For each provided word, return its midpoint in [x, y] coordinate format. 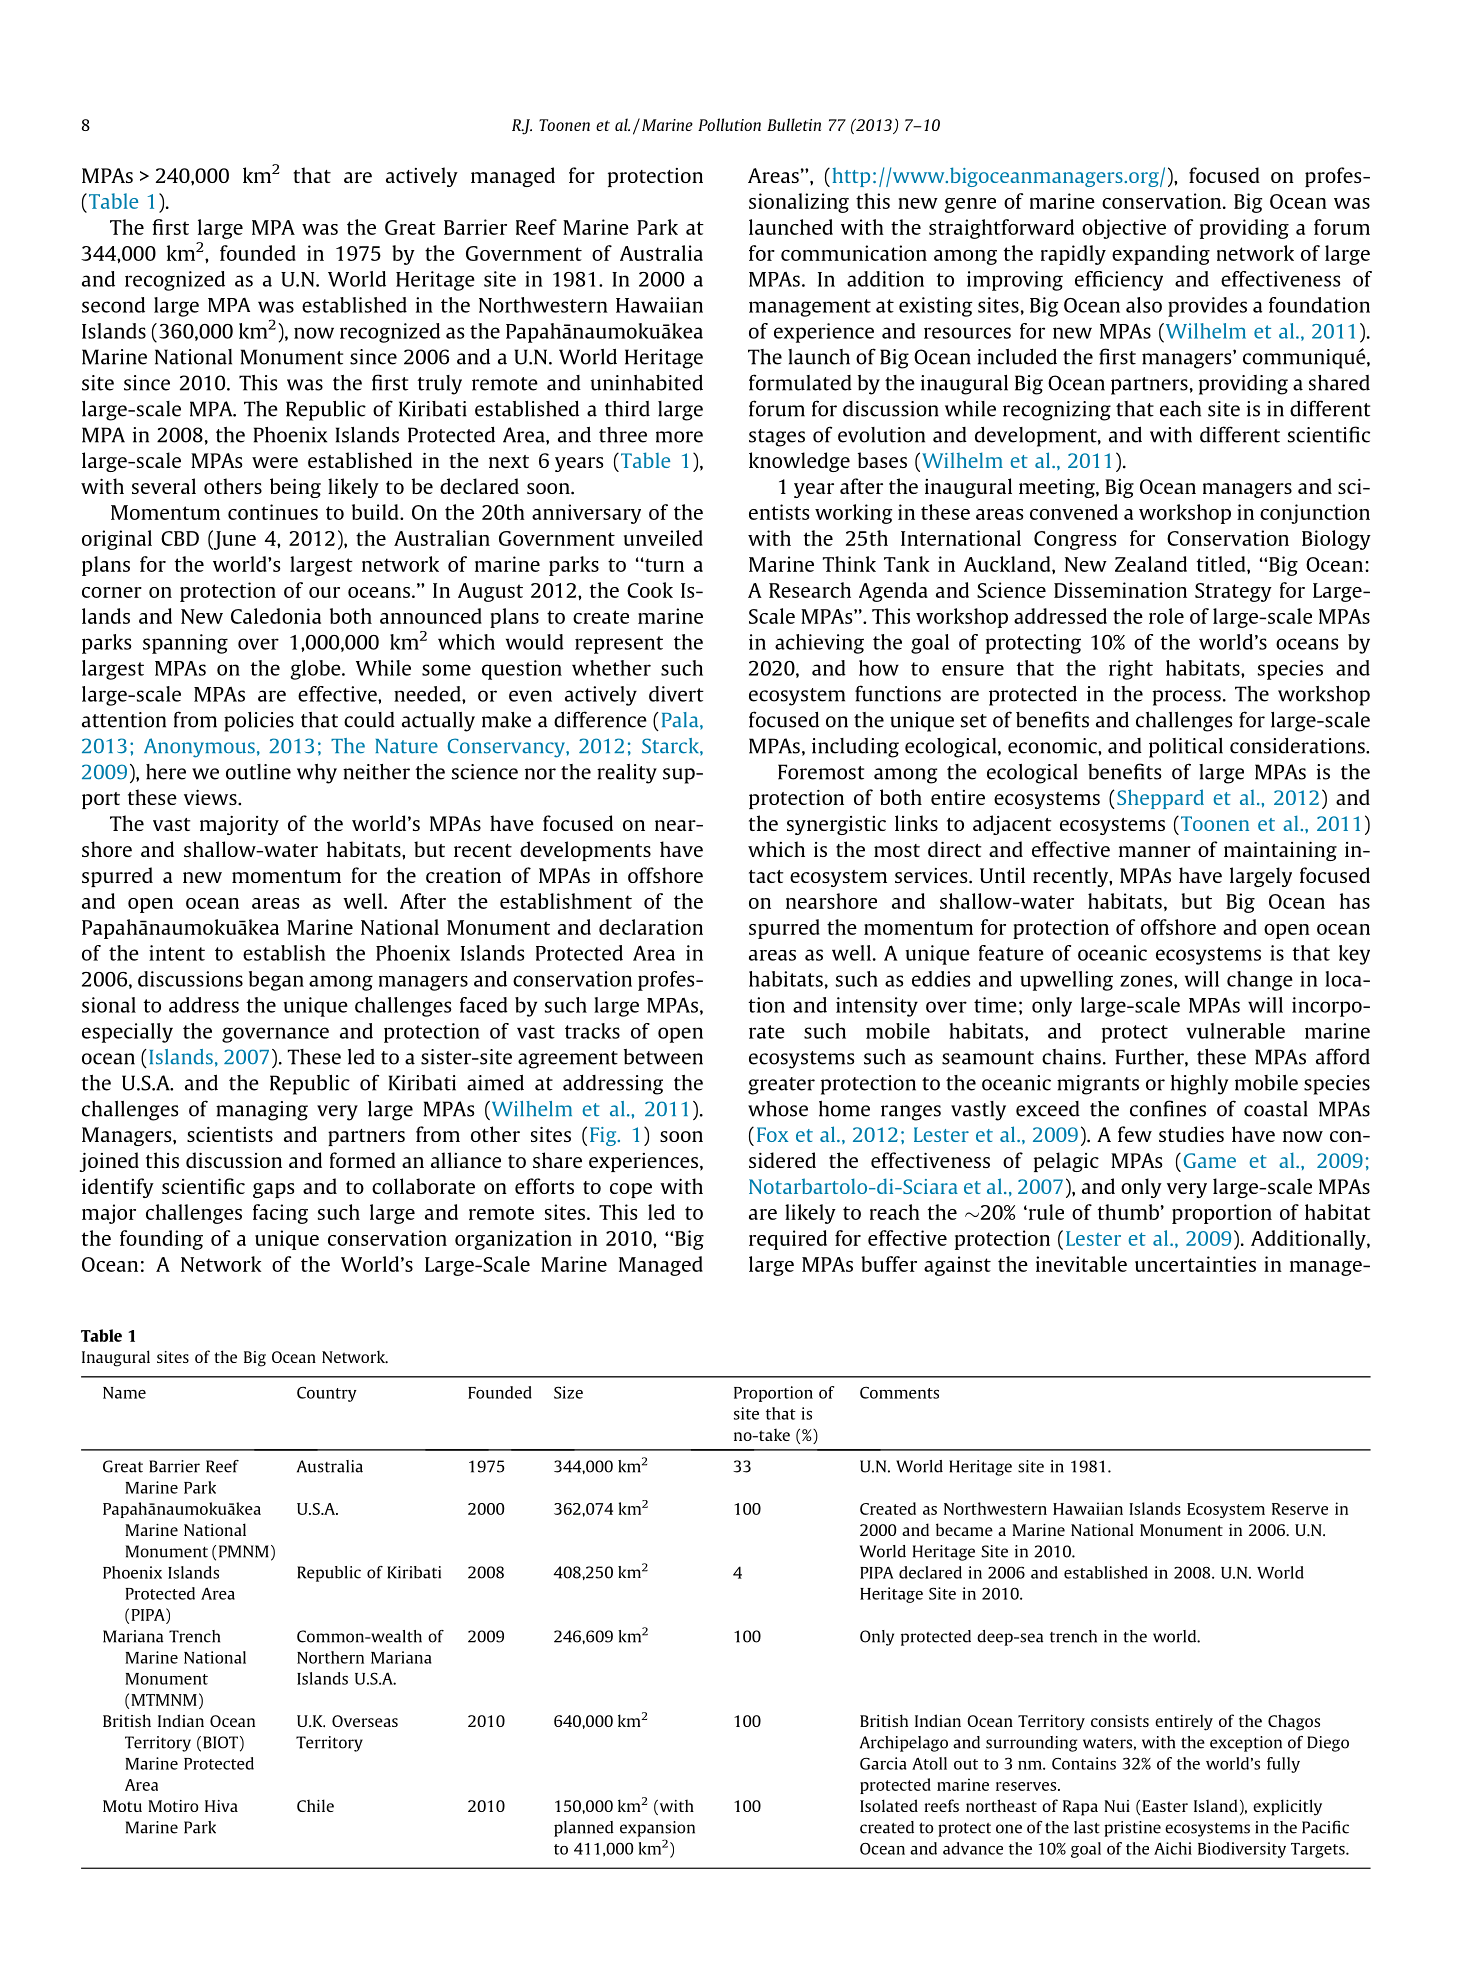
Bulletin [794, 124]
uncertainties [1195, 1264]
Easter [1165, 1806]
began [276, 981]
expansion [657, 1829]
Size [568, 1392]
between [663, 1057]
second [113, 305]
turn [663, 565]
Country [327, 1394]
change [1260, 981]
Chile [315, 1805]
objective [1124, 229]
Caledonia [276, 616]
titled [1222, 564]
